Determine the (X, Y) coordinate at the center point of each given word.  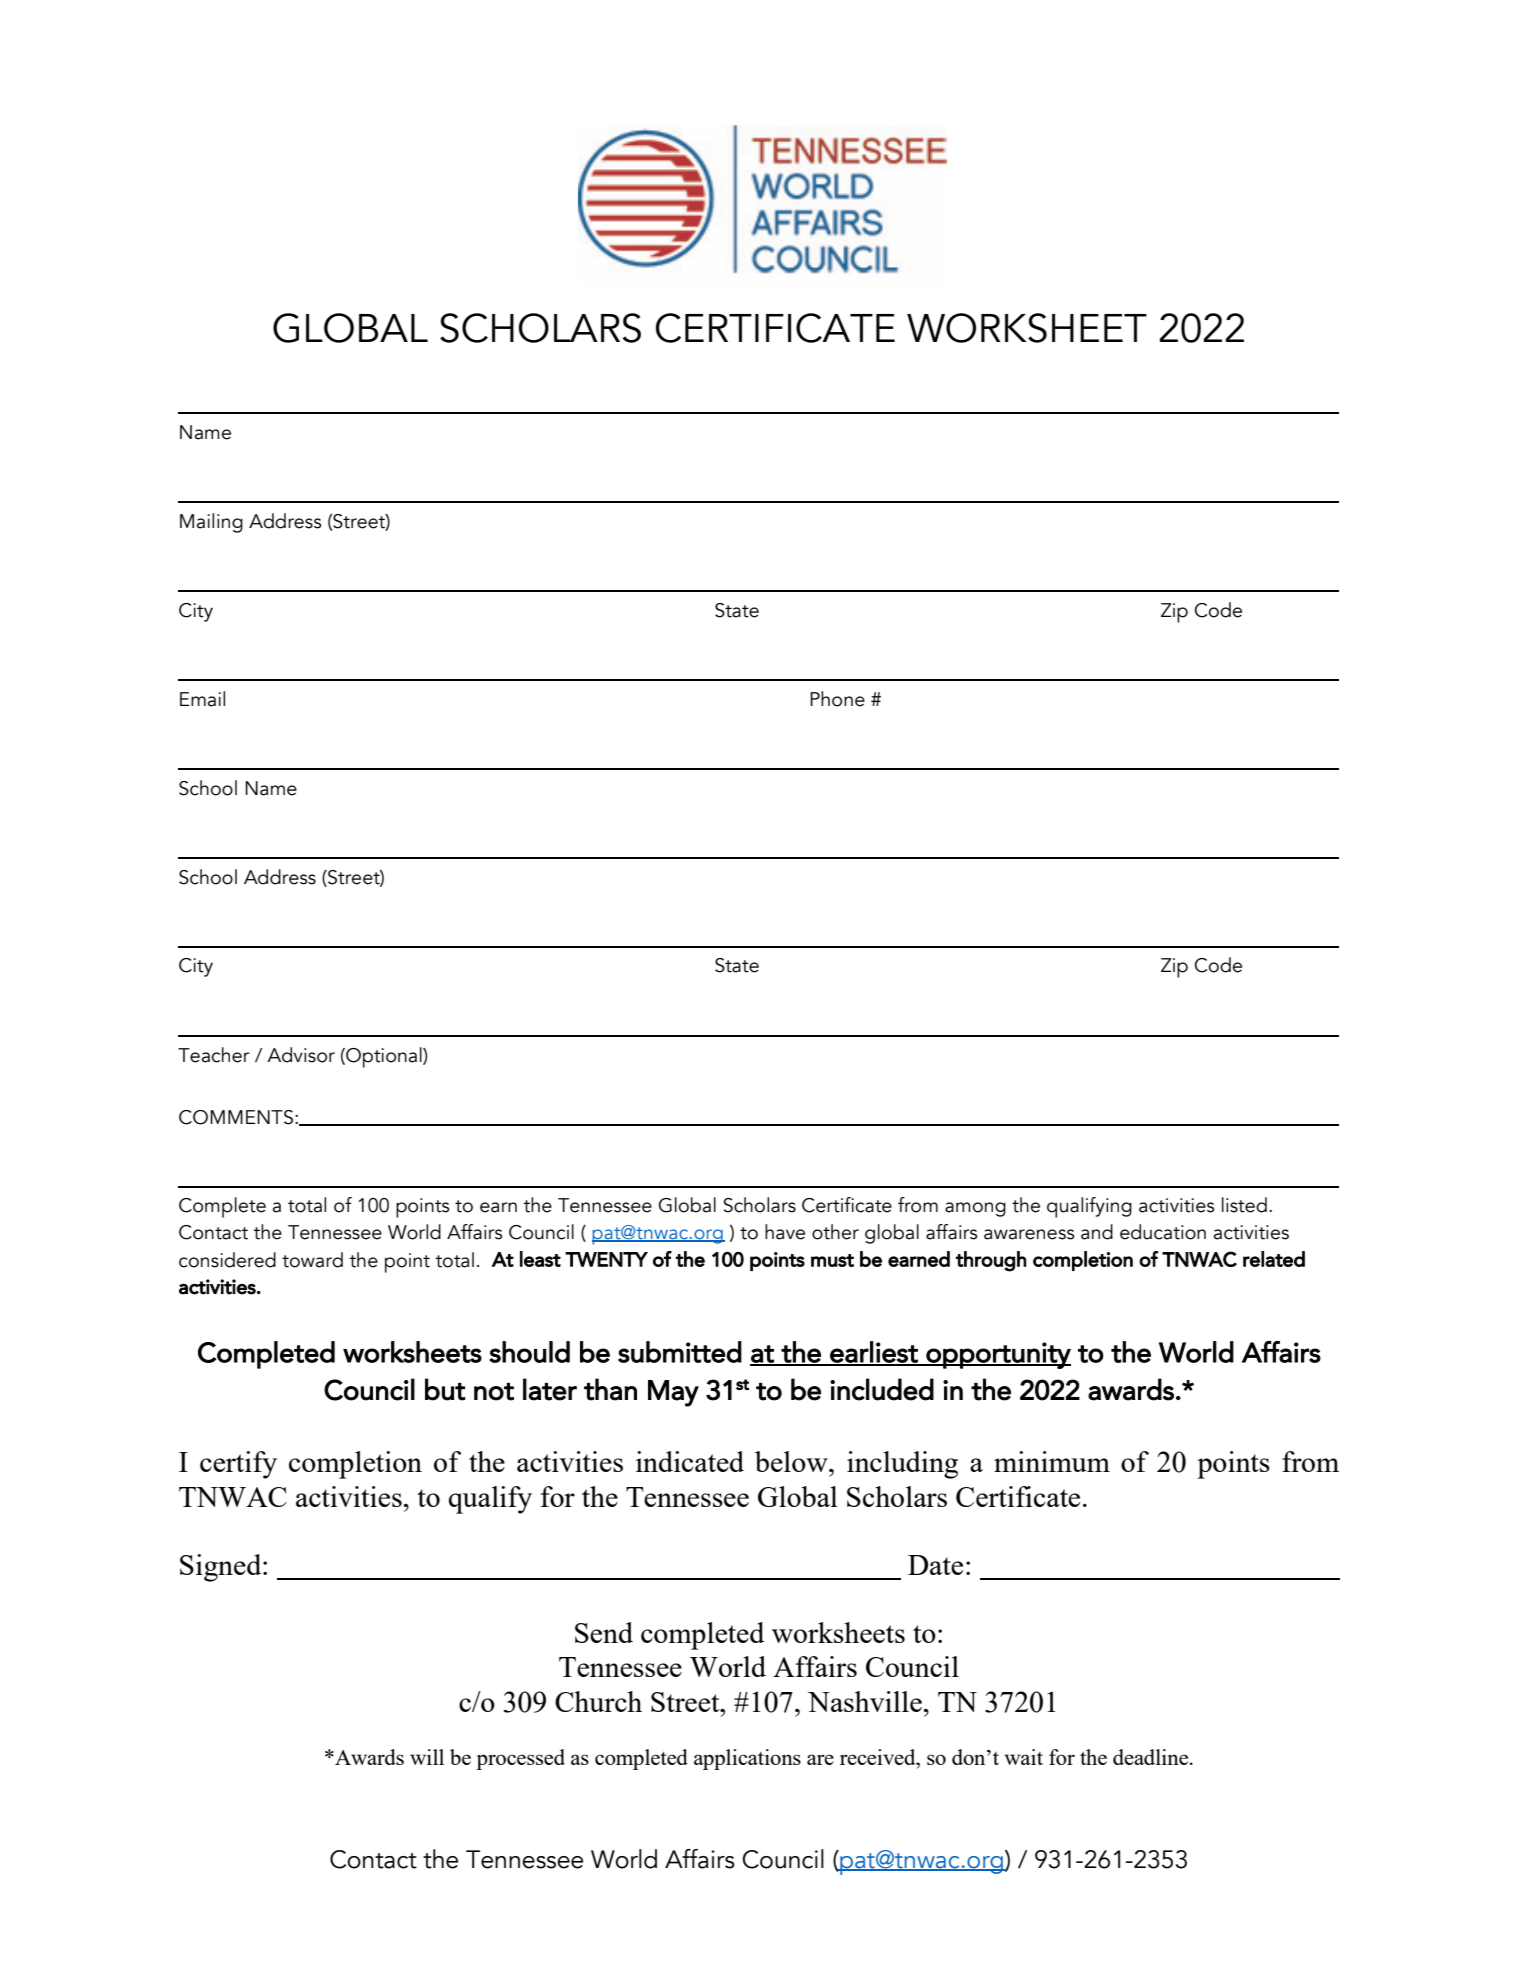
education (1163, 1232)
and (1097, 1232)
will (427, 1757)
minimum (1052, 1461)
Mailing (211, 523)
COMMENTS (236, 1117)
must (832, 1260)
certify (238, 1465)
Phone (837, 699)
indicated (690, 1461)
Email (202, 699)
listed (1244, 1205)
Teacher (214, 1055)
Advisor (301, 1055)
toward (312, 1260)
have (785, 1232)
